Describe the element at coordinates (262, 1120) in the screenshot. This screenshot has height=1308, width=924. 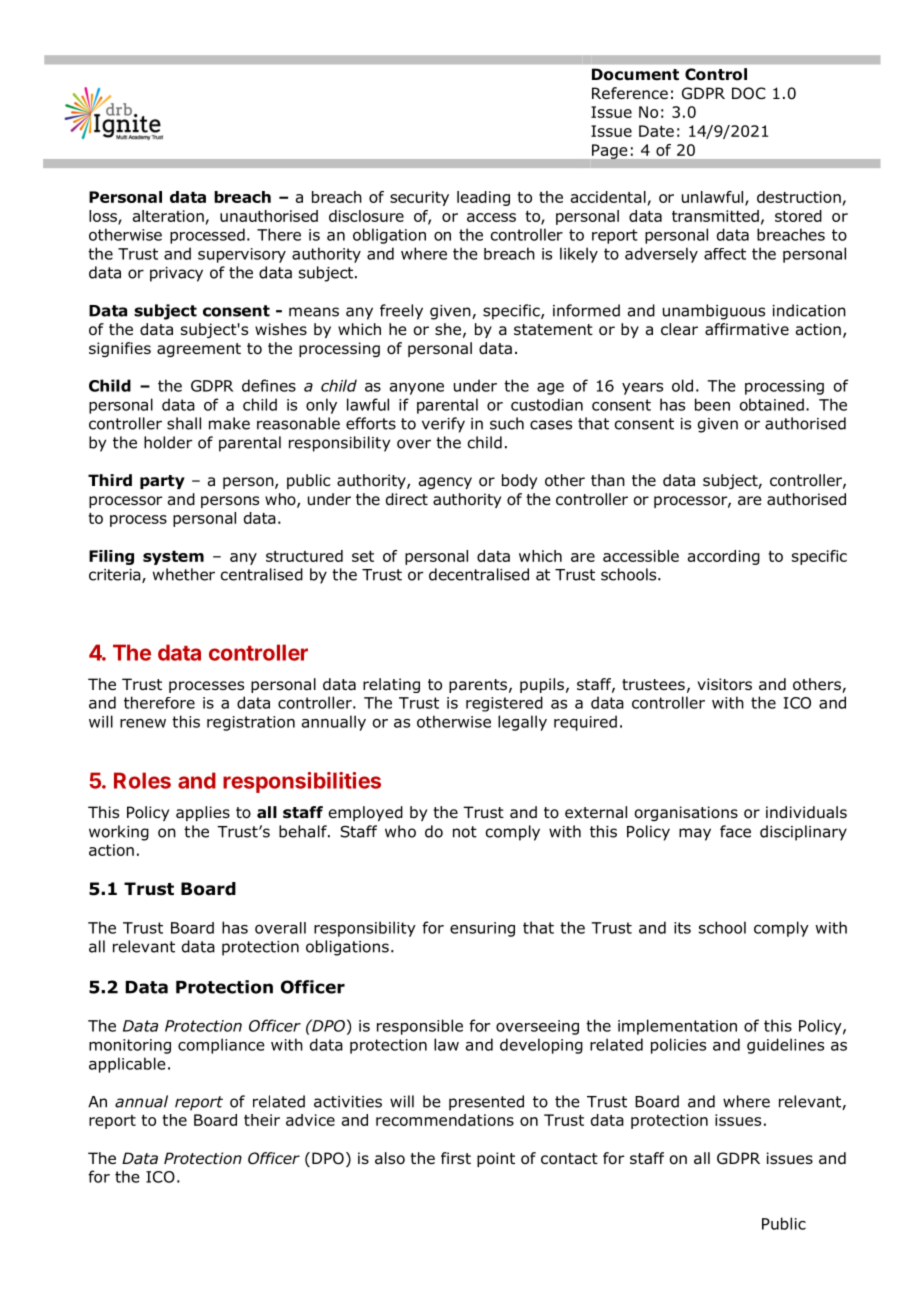
I see `their` at that location.
